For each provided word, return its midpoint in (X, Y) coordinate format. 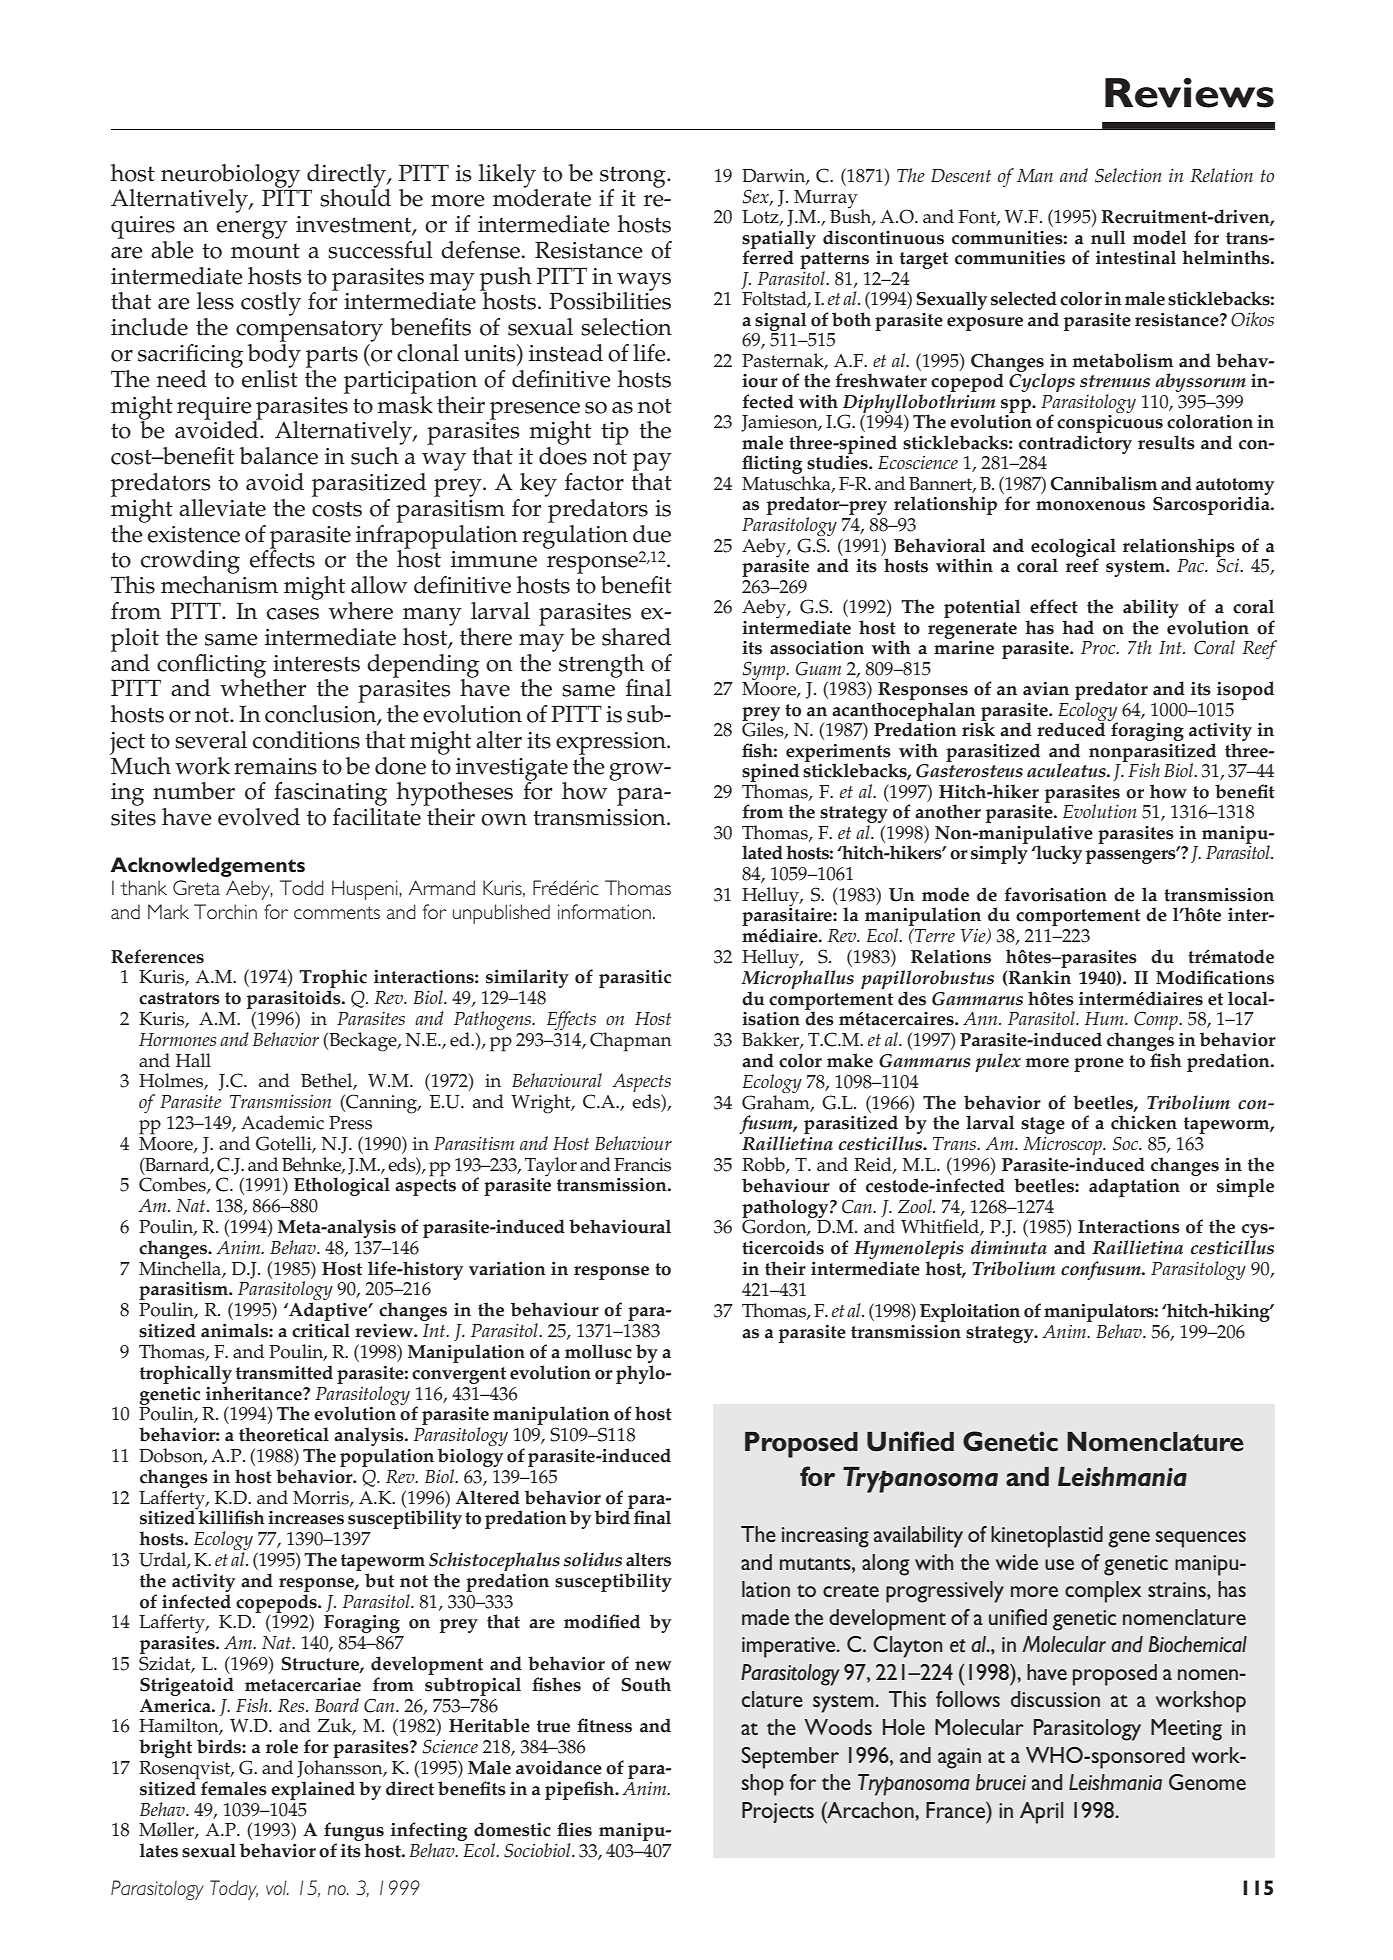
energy (252, 230)
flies (574, 1829)
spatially (779, 240)
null (1108, 237)
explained (313, 1790)
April (1041, 1813)
